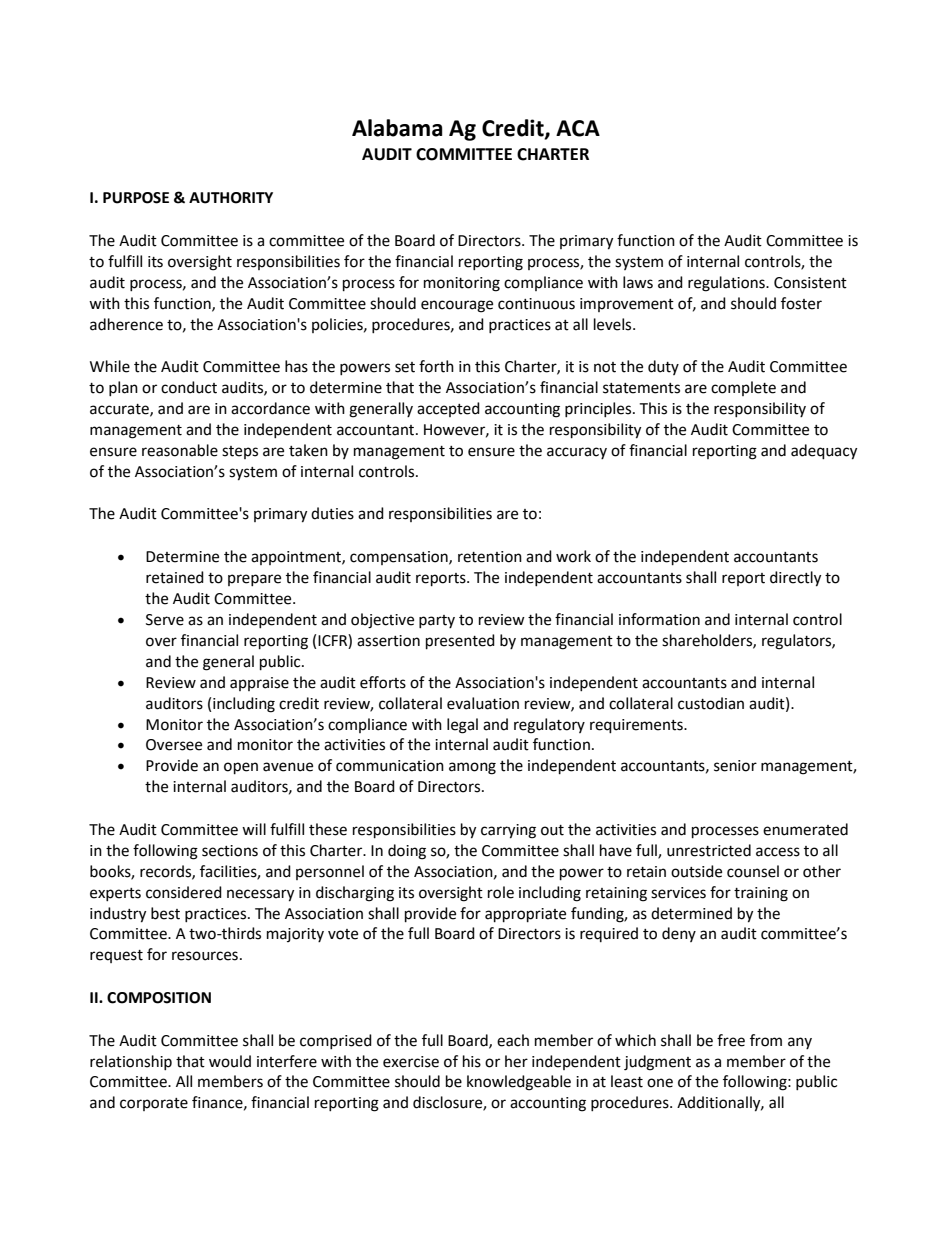 The image size is (952, 1233). I want to click on Alabama, so click(397, 128).
